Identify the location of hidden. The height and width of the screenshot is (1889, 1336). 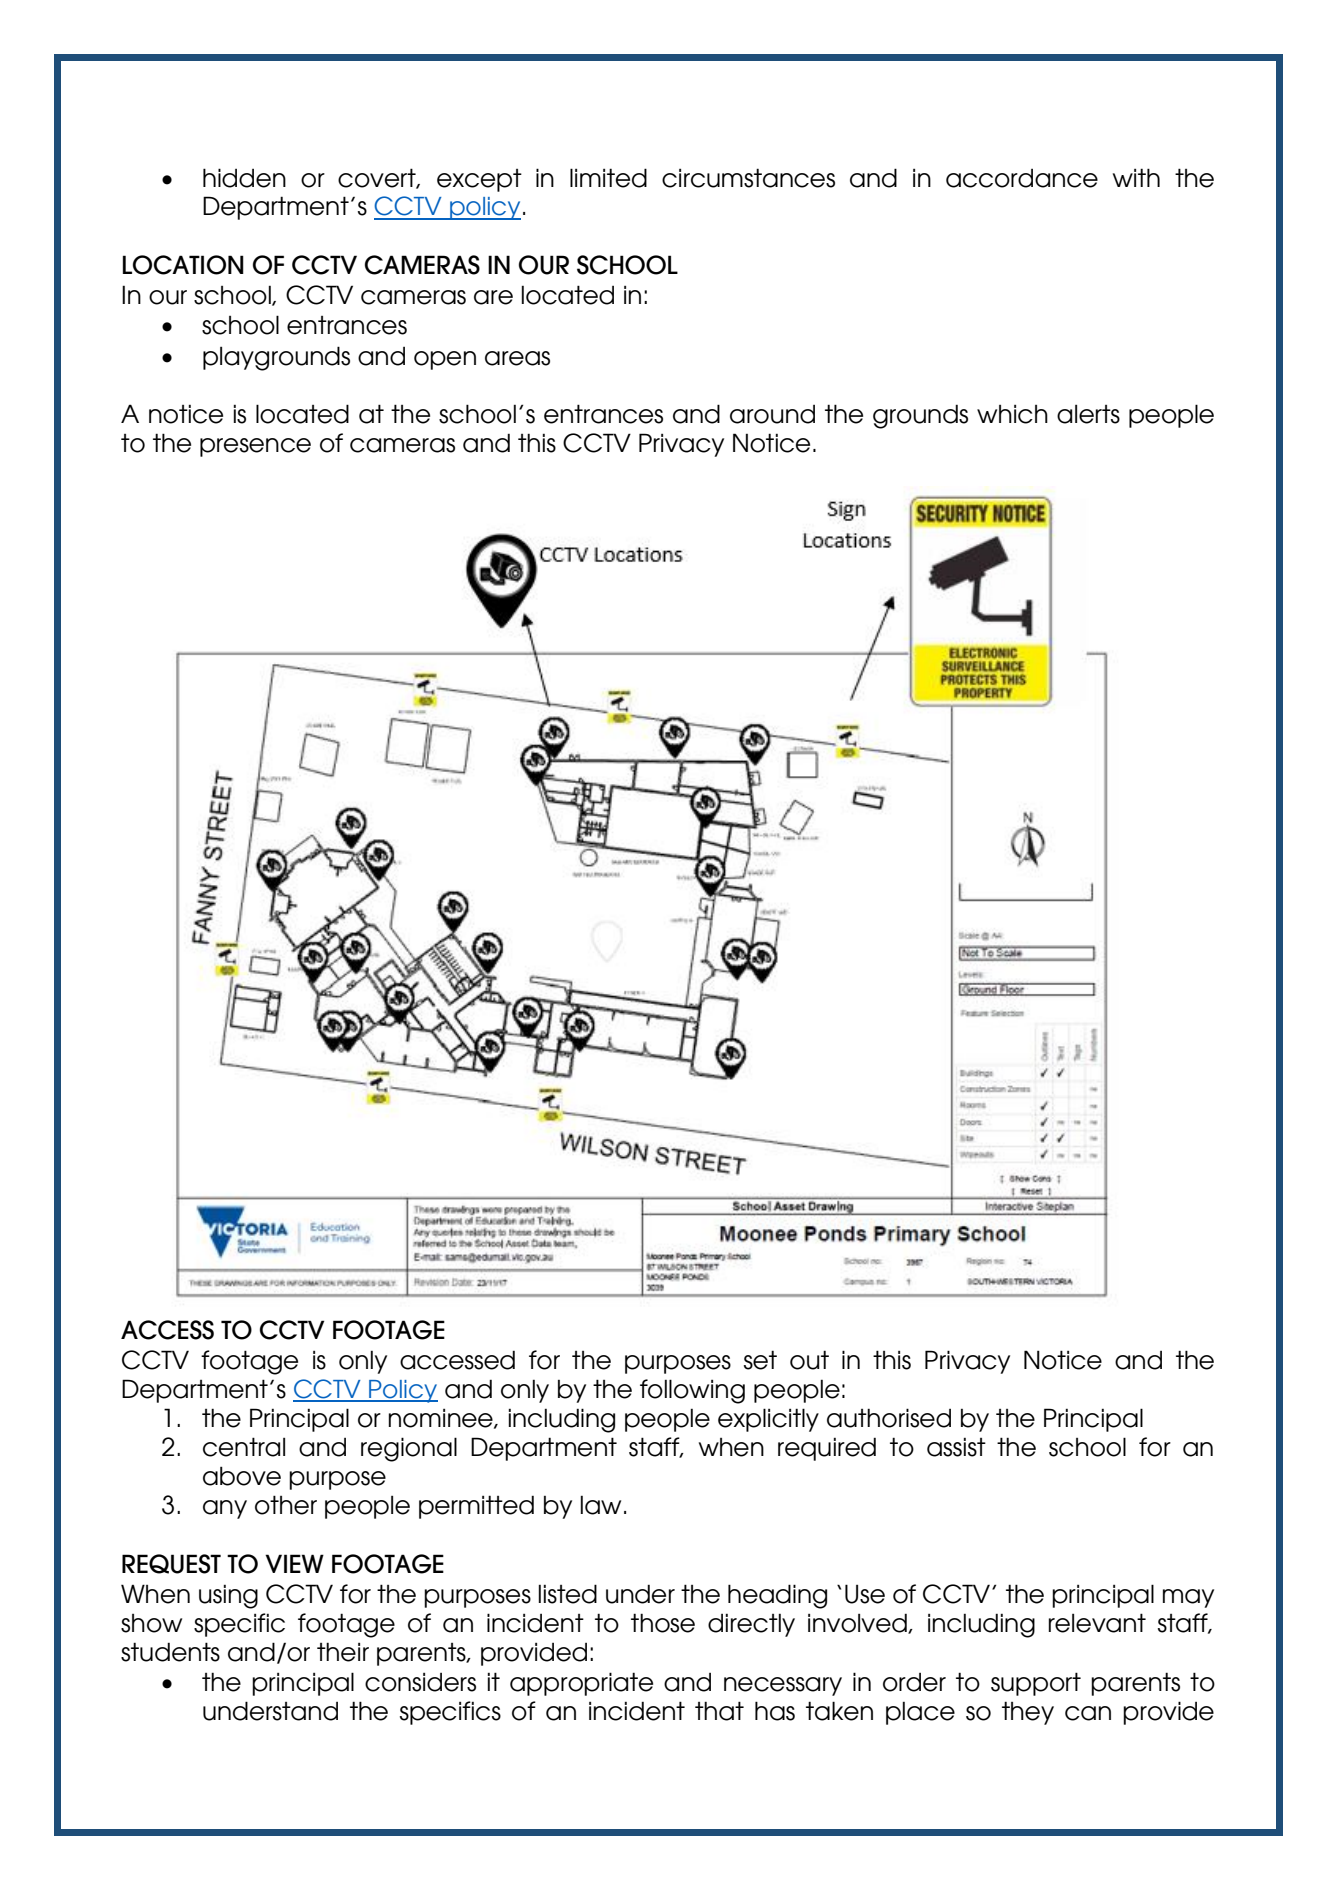
(244, 178).
